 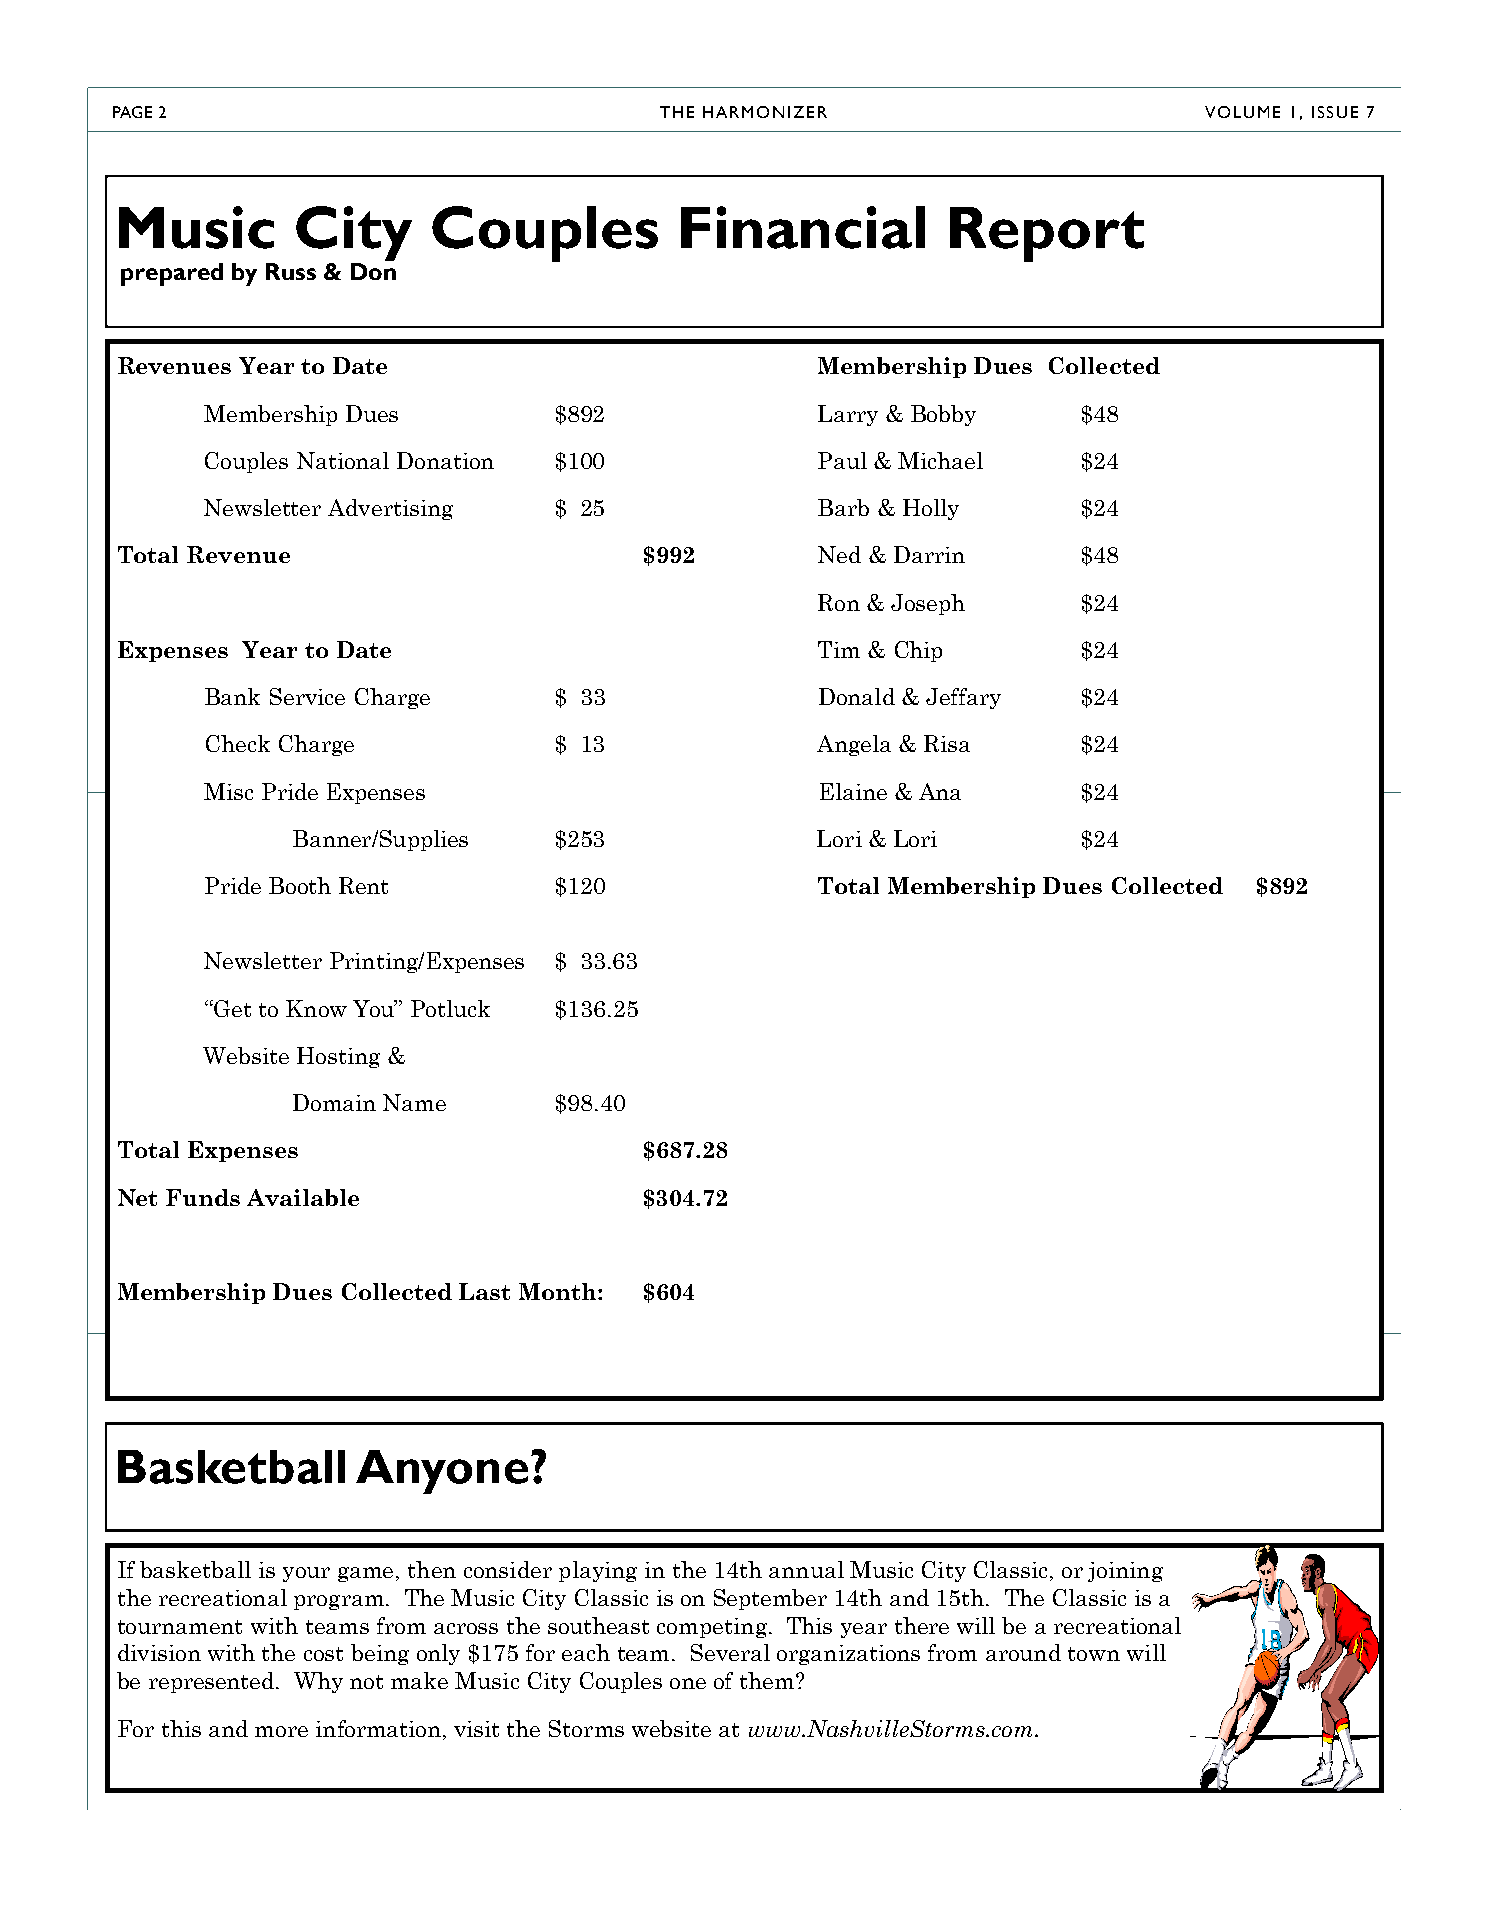 What do you see at coordinates (940, 791) in the screenshot?
I see `Ana` at bounding box center [940, 791].
